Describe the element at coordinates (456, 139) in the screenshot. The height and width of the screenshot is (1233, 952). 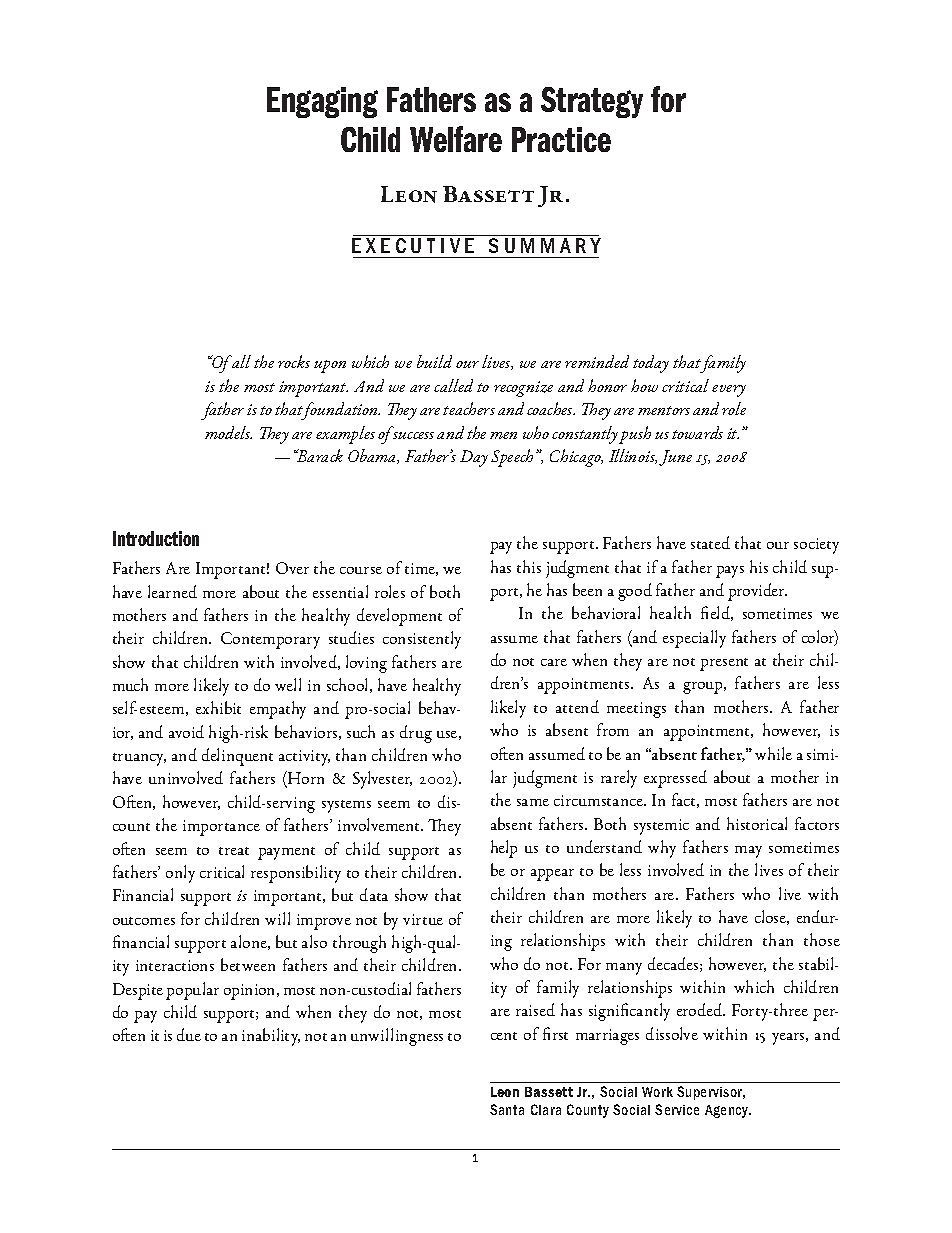
I see `Welfare` at that location.
